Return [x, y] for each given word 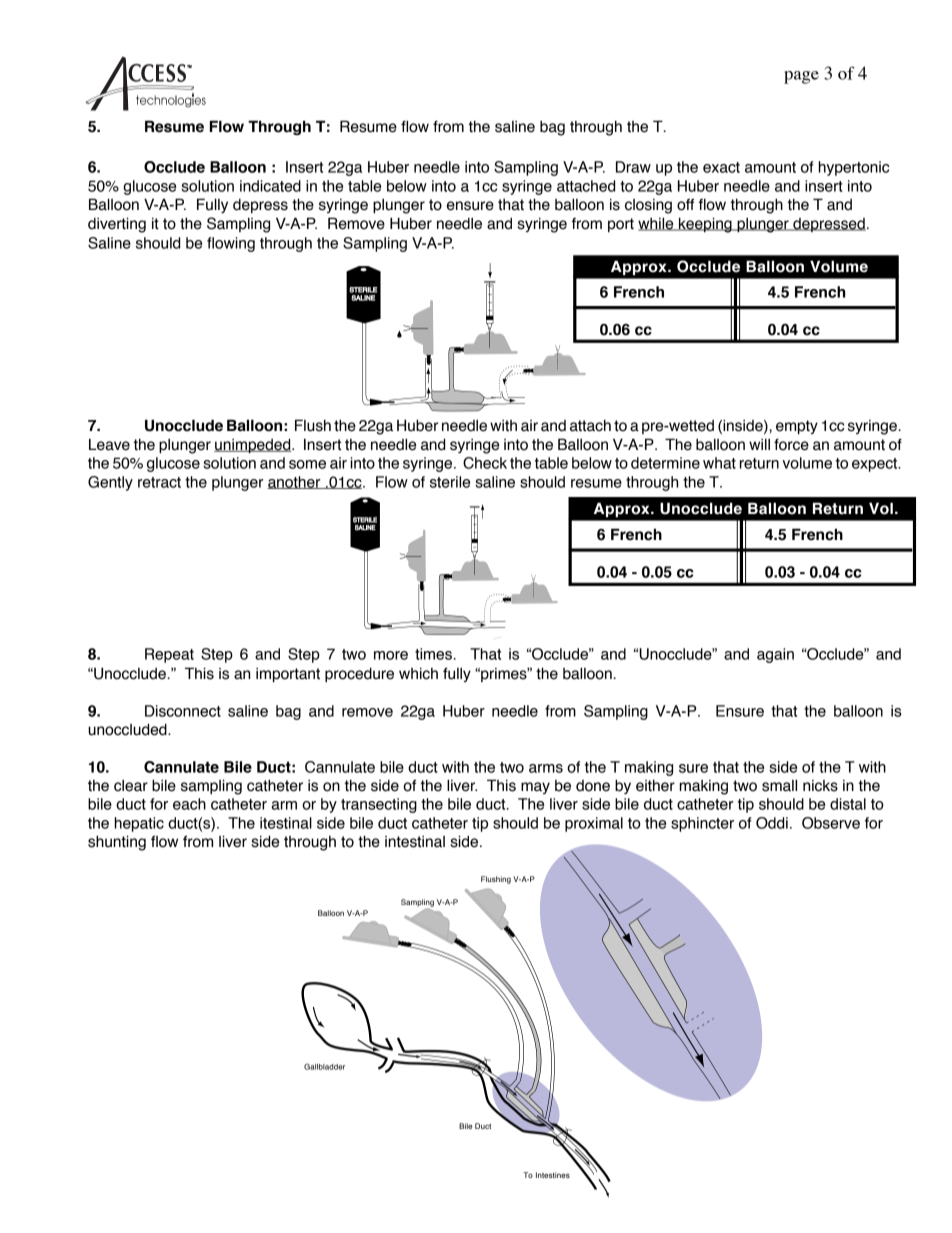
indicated [270, 186]
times [433, 654]
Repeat [169, 655]
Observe [831, 823]
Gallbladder [324, 1066]
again [775, 655]
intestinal [415, 842]
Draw [633, 167]
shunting [117, 843]
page [801, 77]
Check [485, 463]
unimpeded [253, 445]
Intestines [553, 1175]
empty [797, 427]
